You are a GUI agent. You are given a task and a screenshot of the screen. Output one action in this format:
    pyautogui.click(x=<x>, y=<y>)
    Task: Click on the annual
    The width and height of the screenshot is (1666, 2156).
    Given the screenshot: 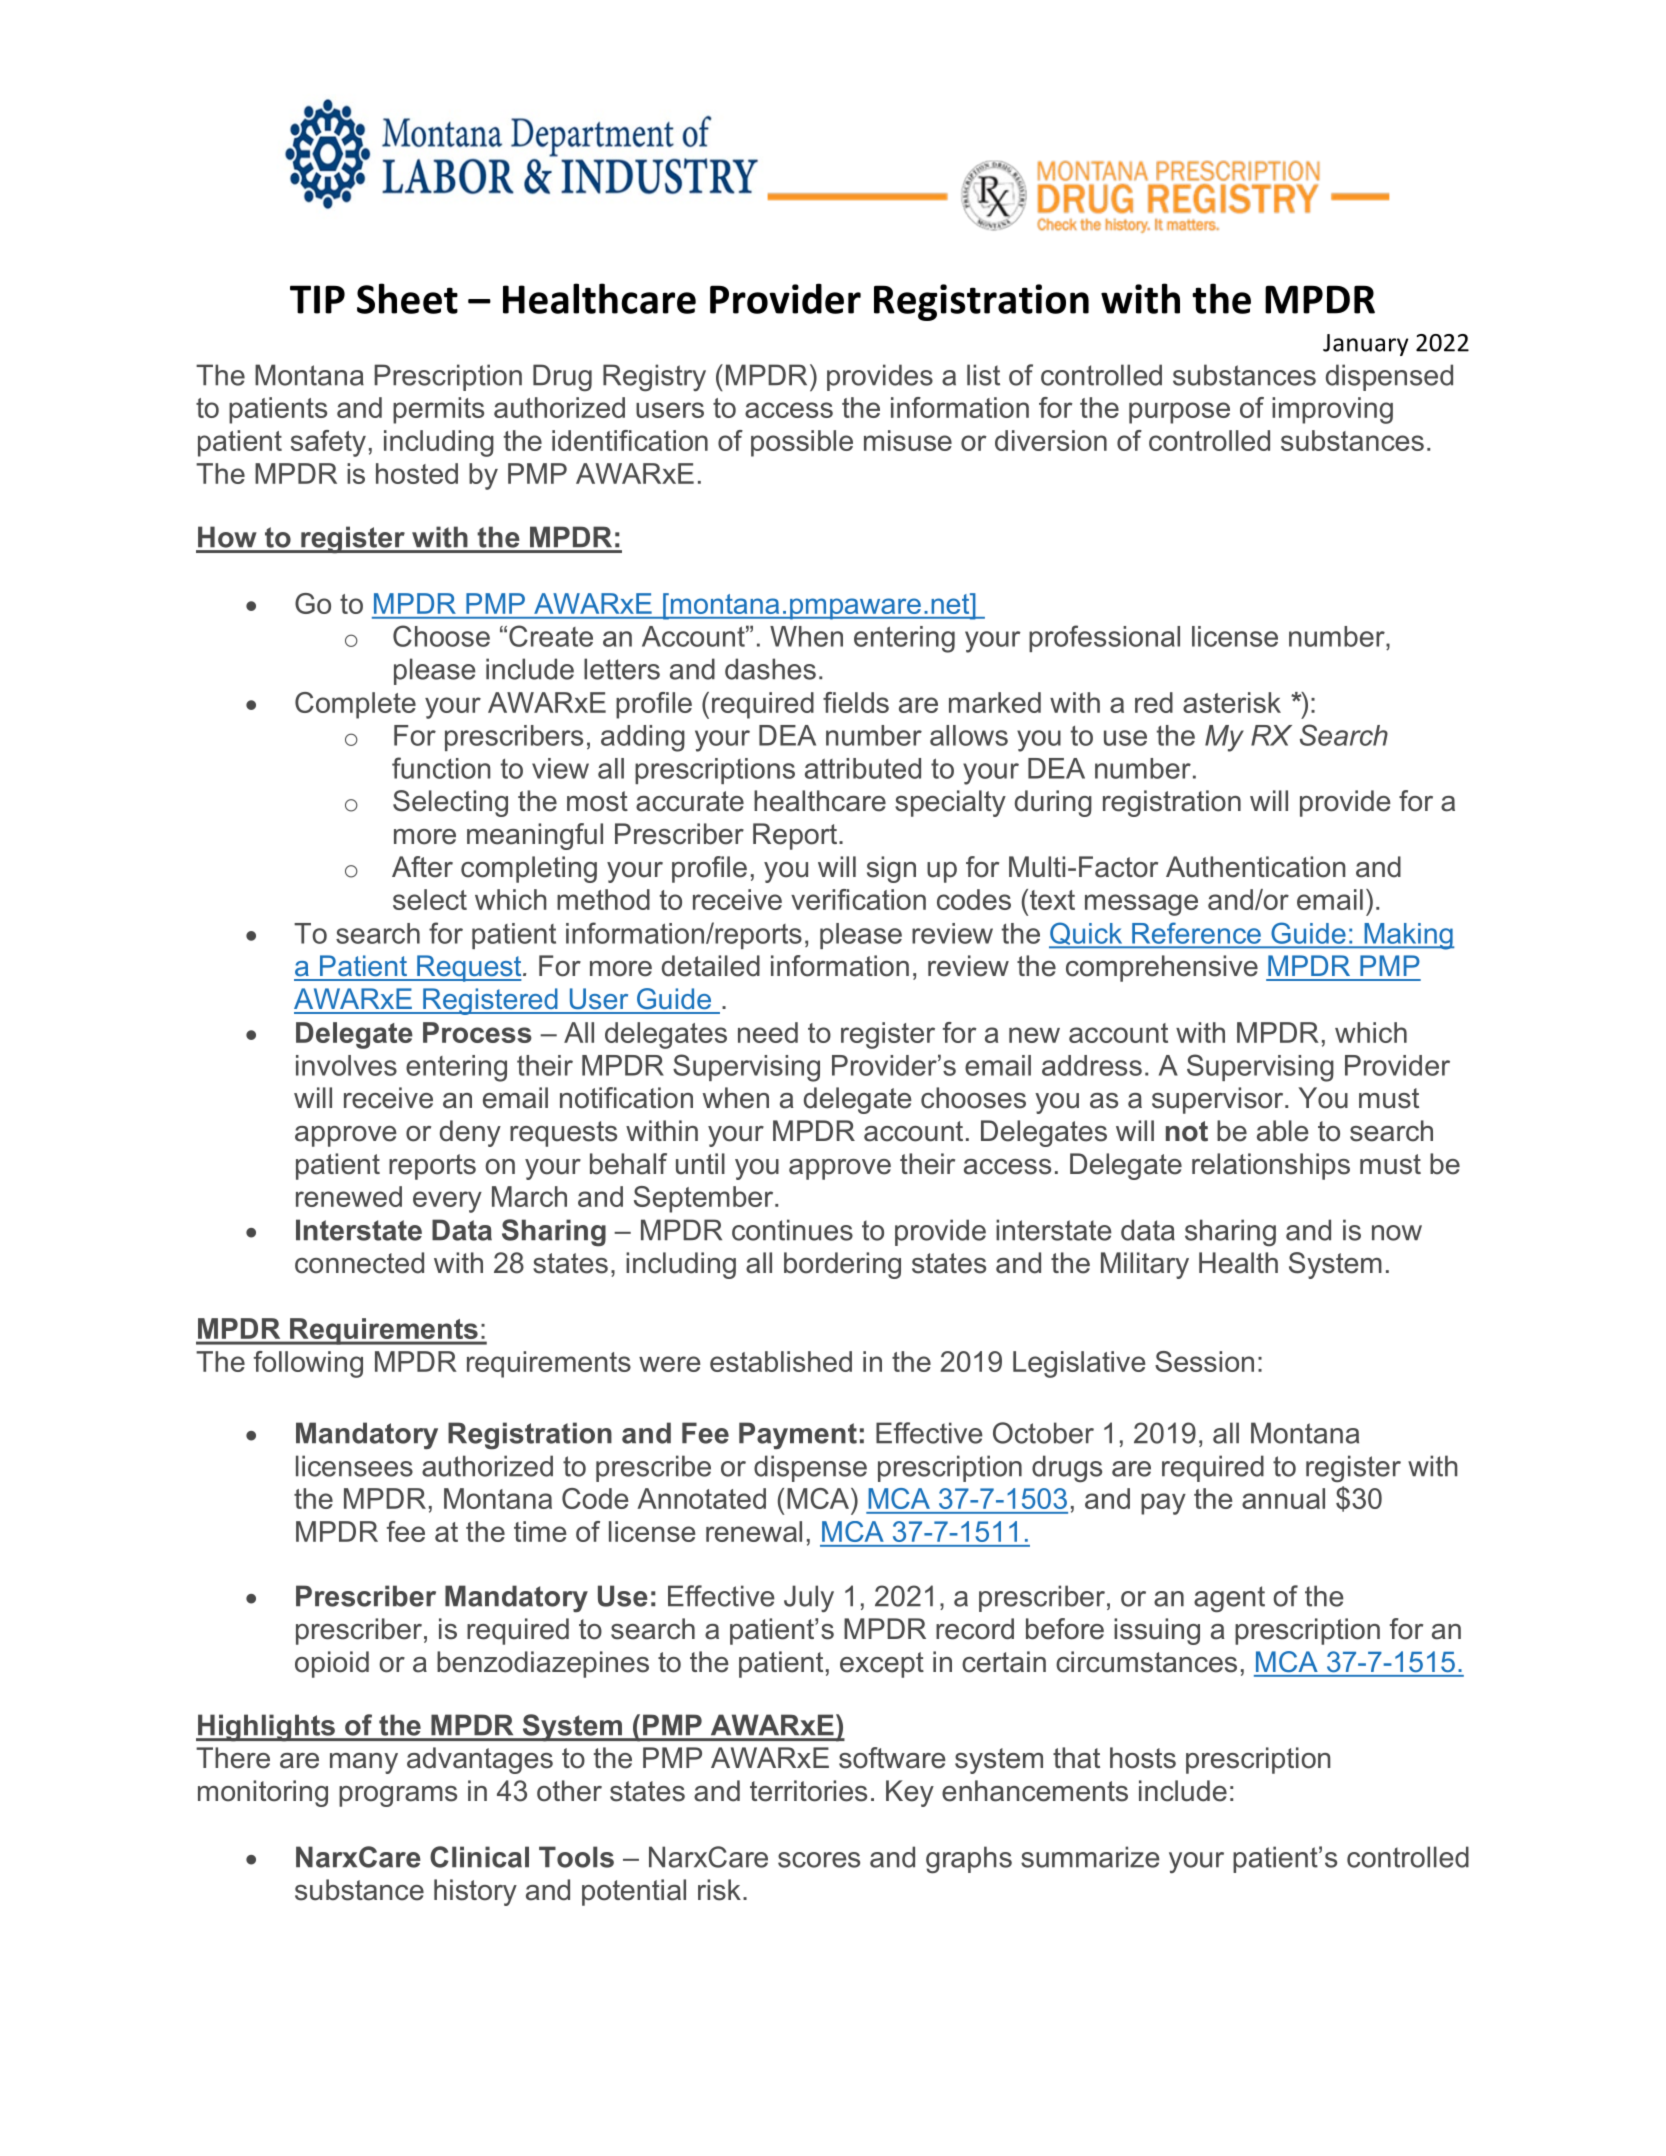 What is the action you would take?
    pyautogui.click(x=1283, y=1498)
